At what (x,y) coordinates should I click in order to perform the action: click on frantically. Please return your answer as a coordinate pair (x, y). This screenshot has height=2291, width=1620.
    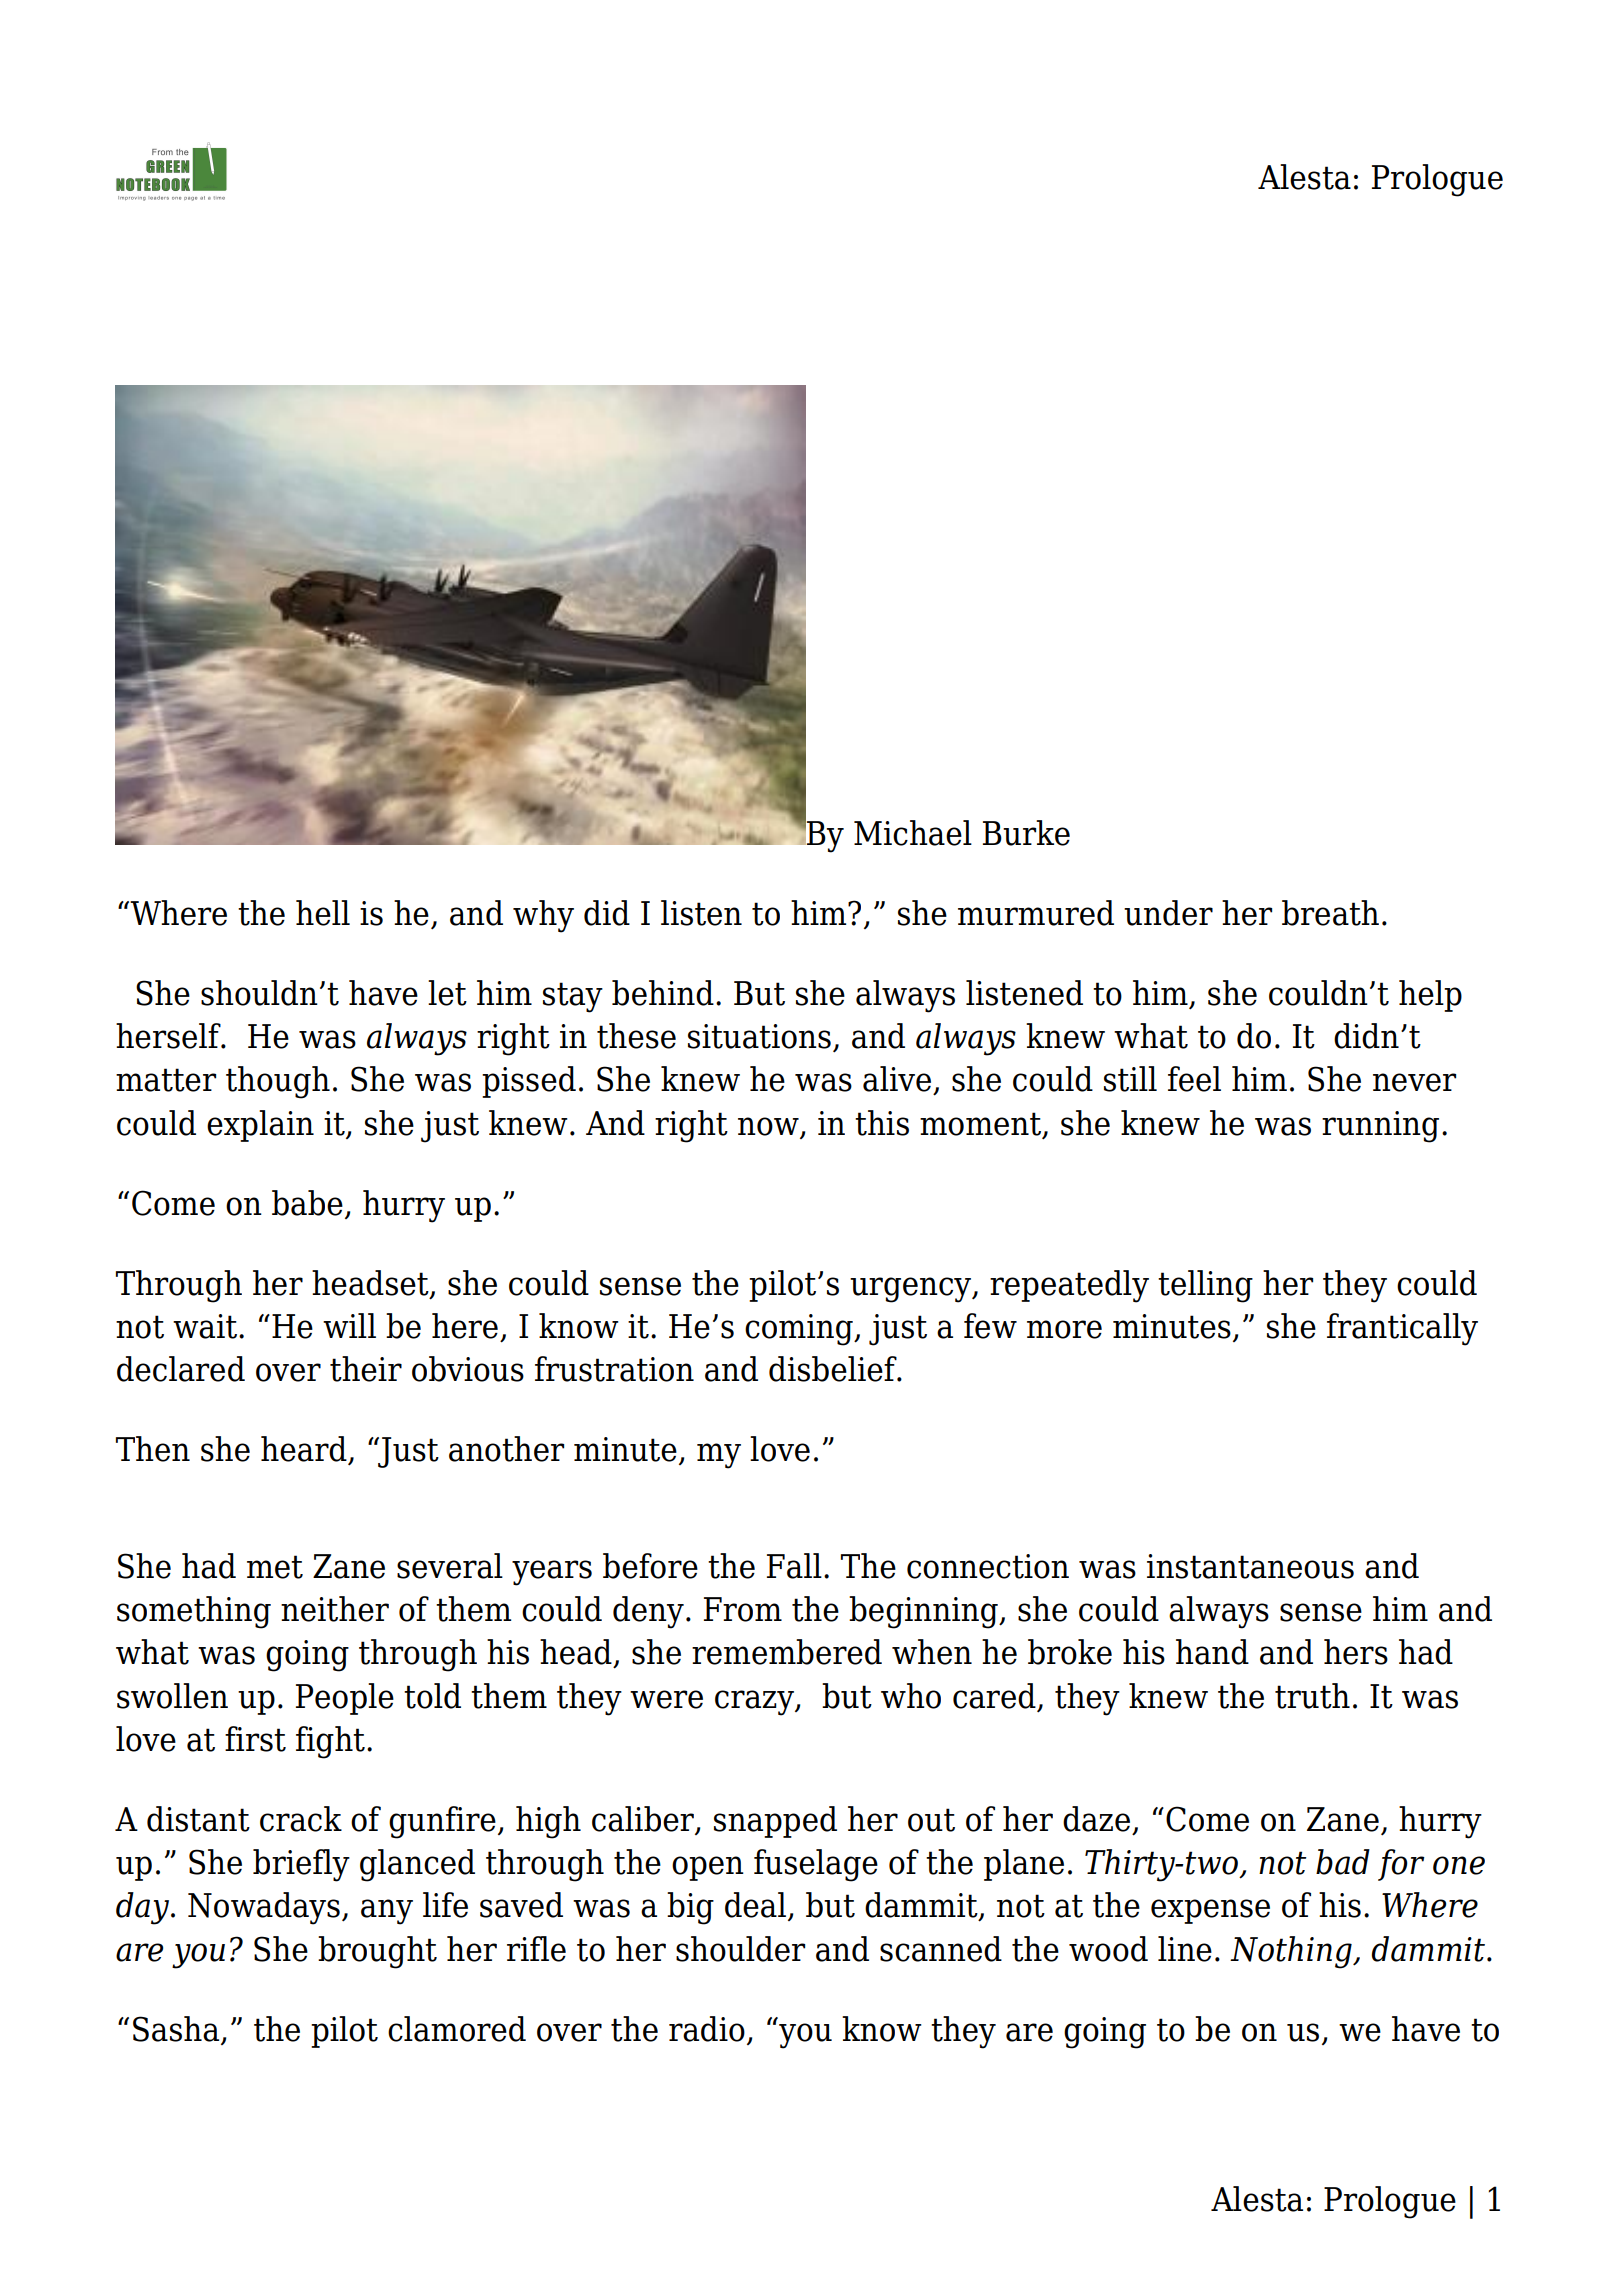
    Looking at the image, I should click on (1402, 1329).
